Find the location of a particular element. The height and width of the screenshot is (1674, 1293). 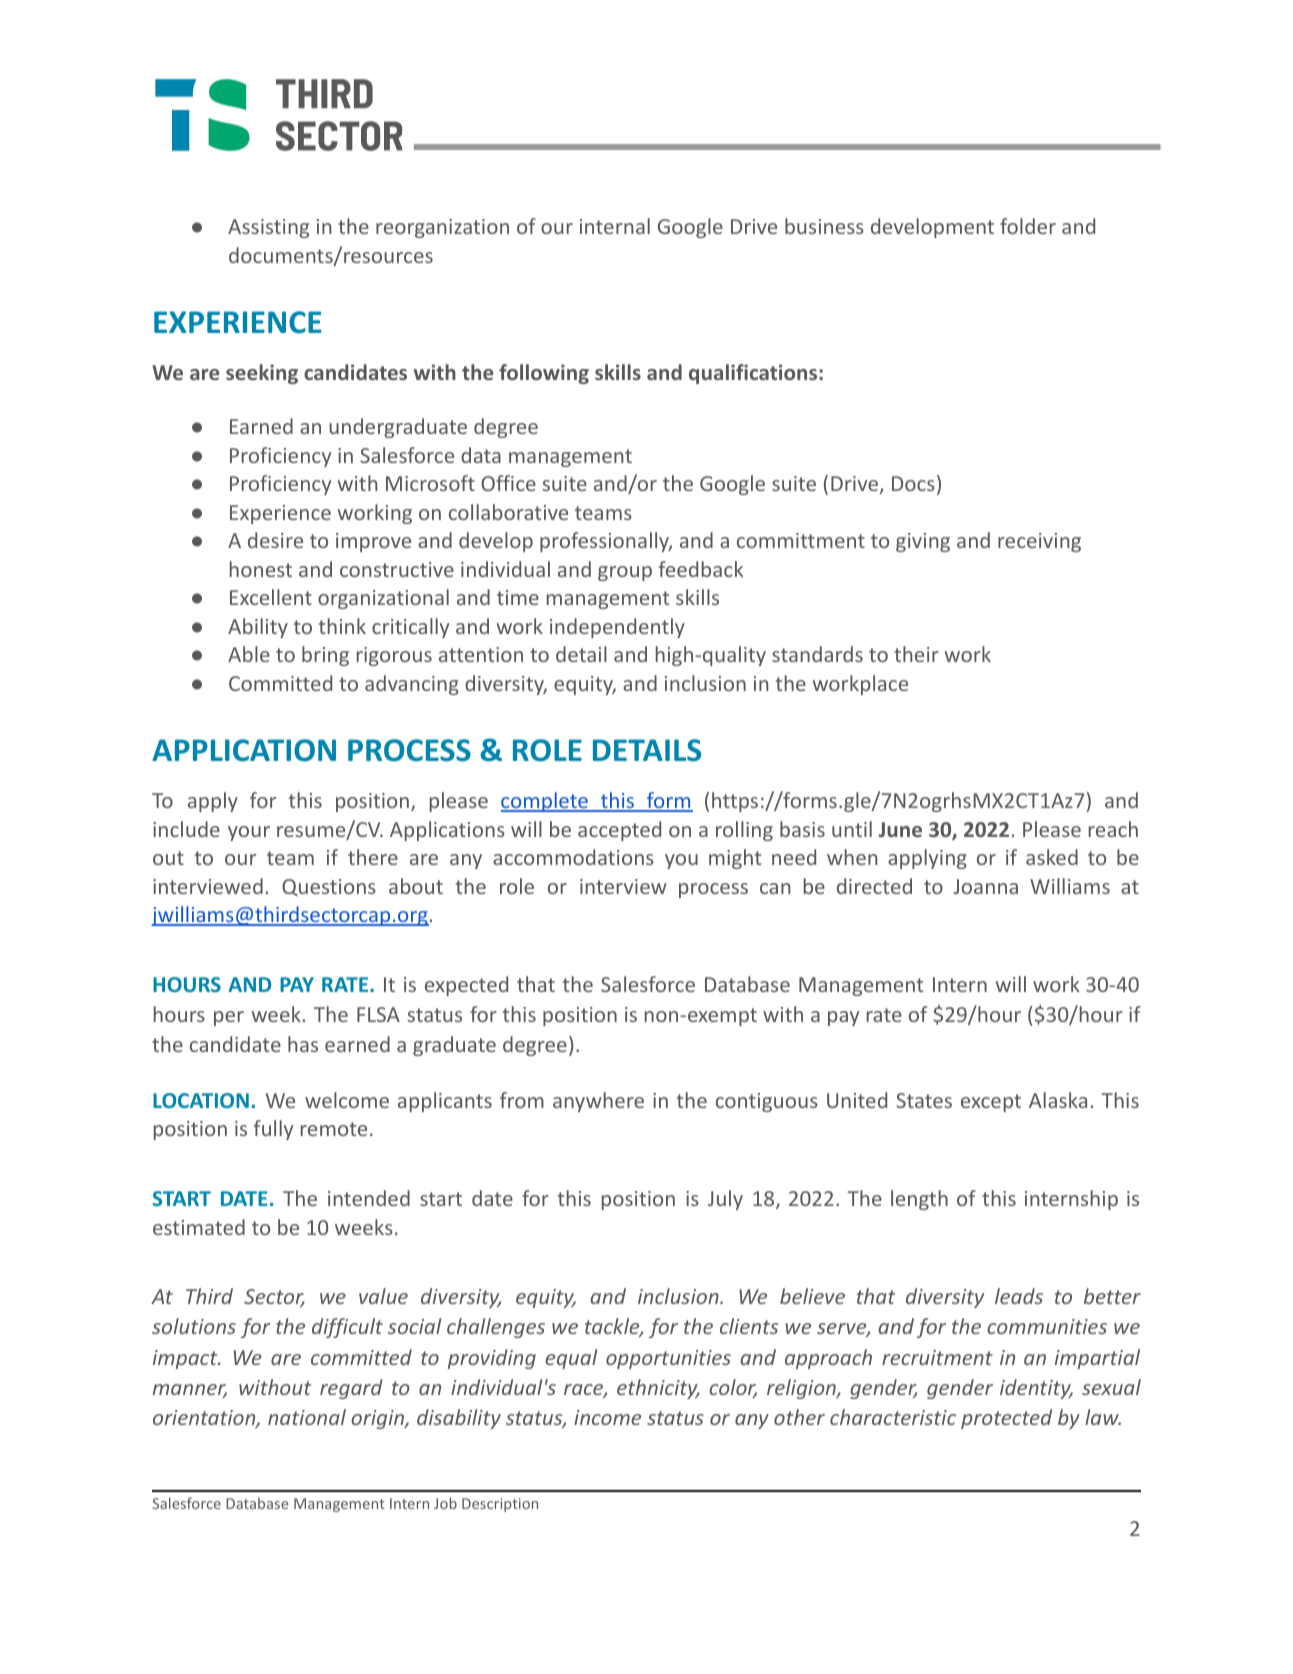

income is located at coordinates (607, 1417).
